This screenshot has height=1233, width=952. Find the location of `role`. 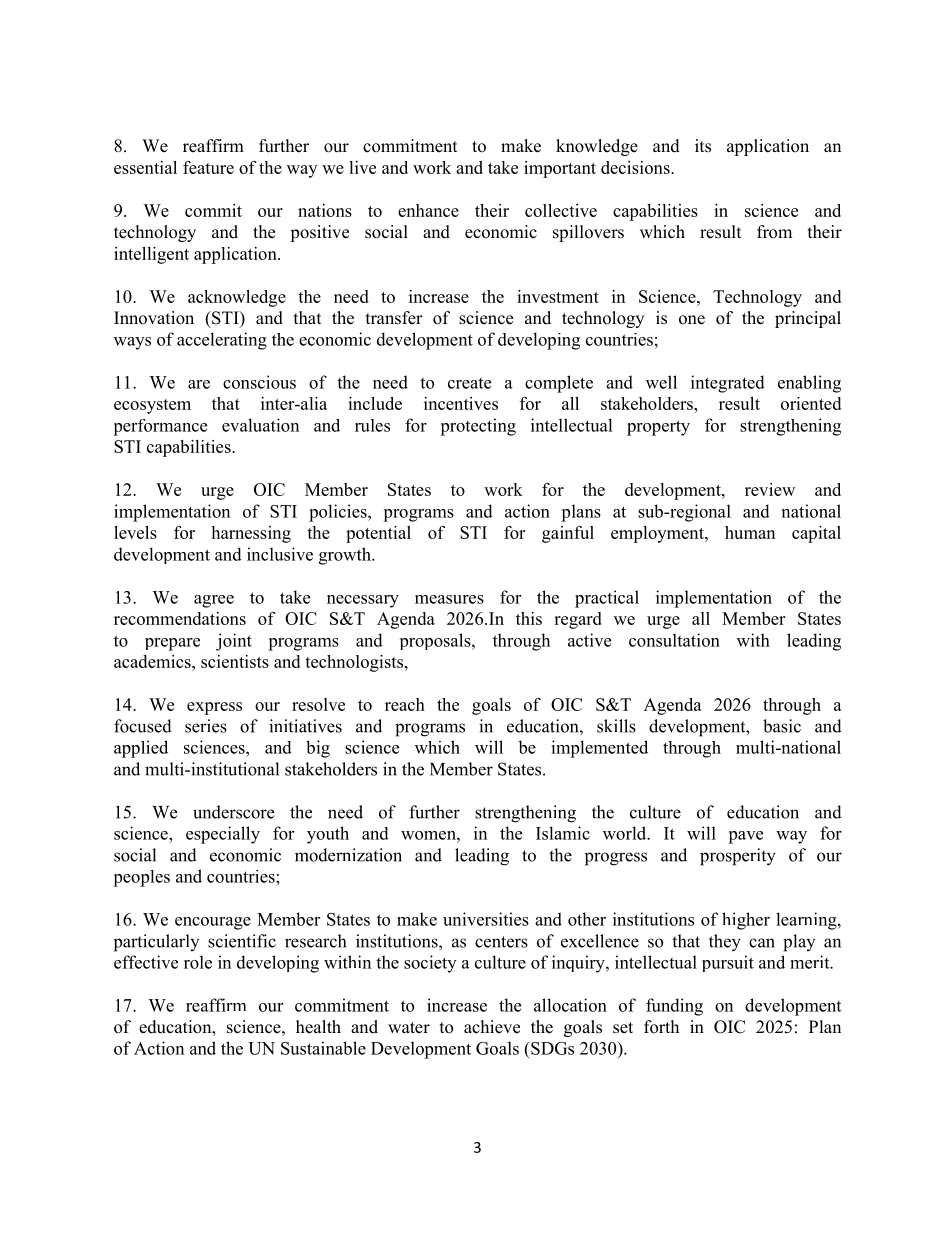

role is located at coordinates (198, 962).
